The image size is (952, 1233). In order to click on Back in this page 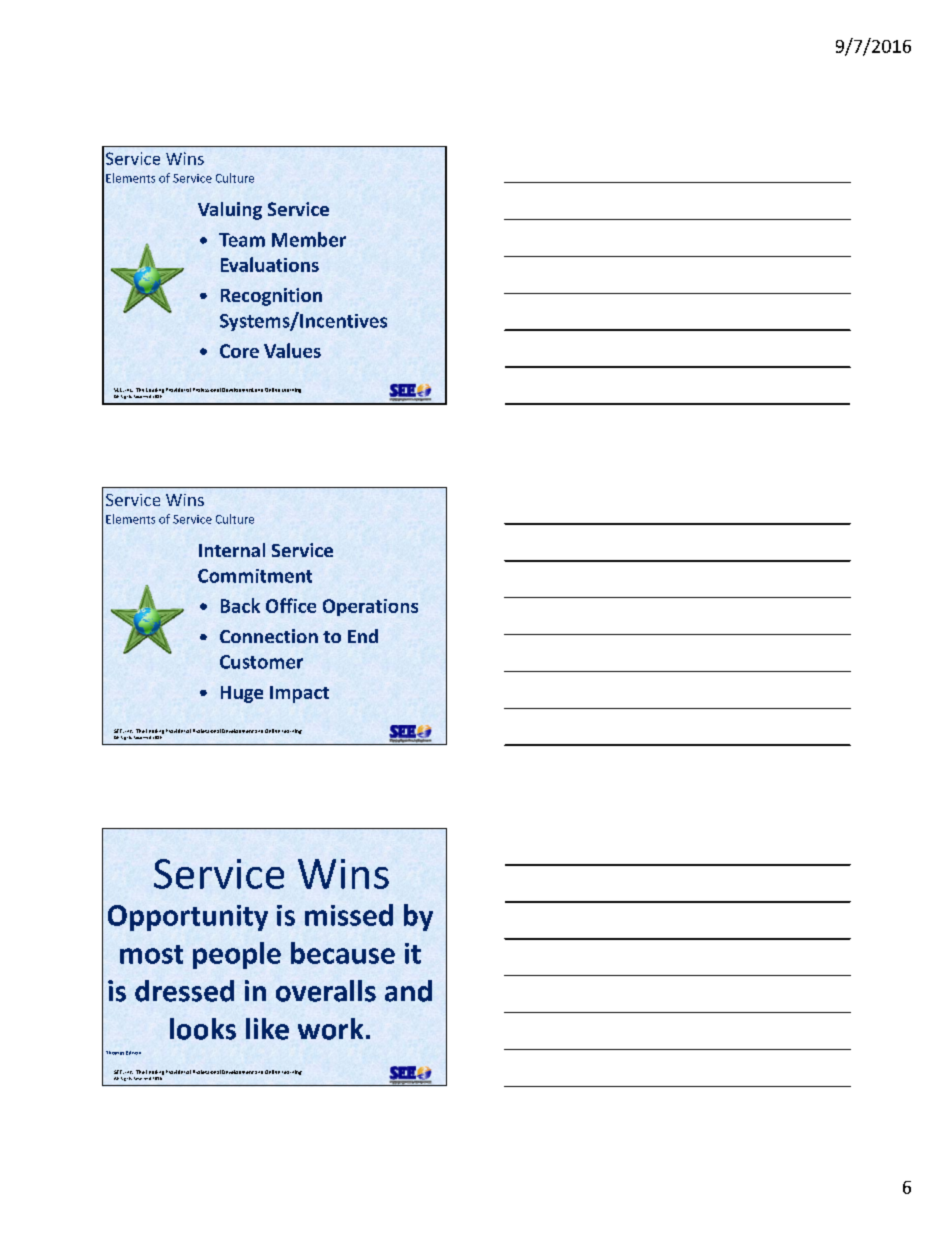, I will do `click(240, 605)`.
